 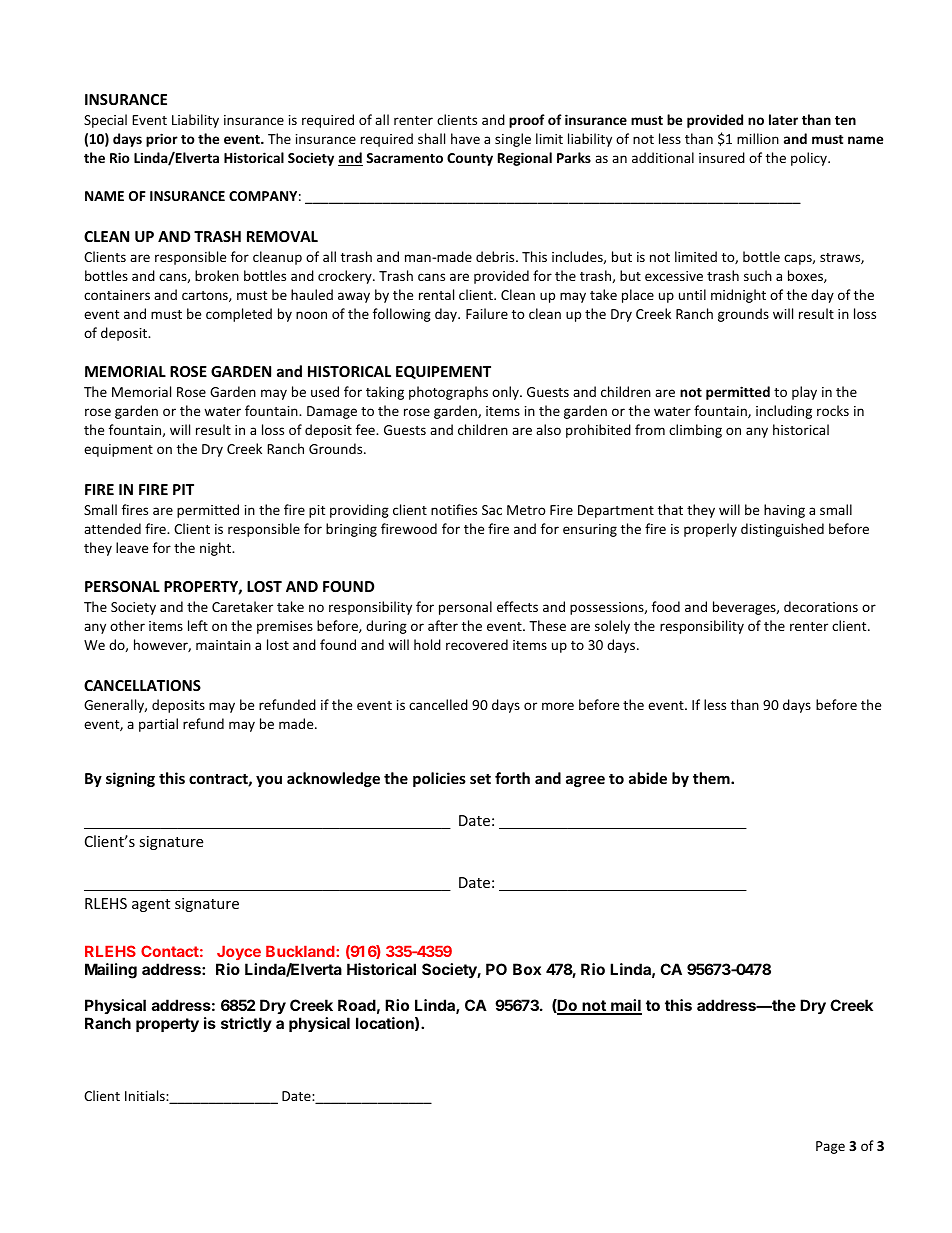 I want to click on prior, so click(x=162, y=140).
